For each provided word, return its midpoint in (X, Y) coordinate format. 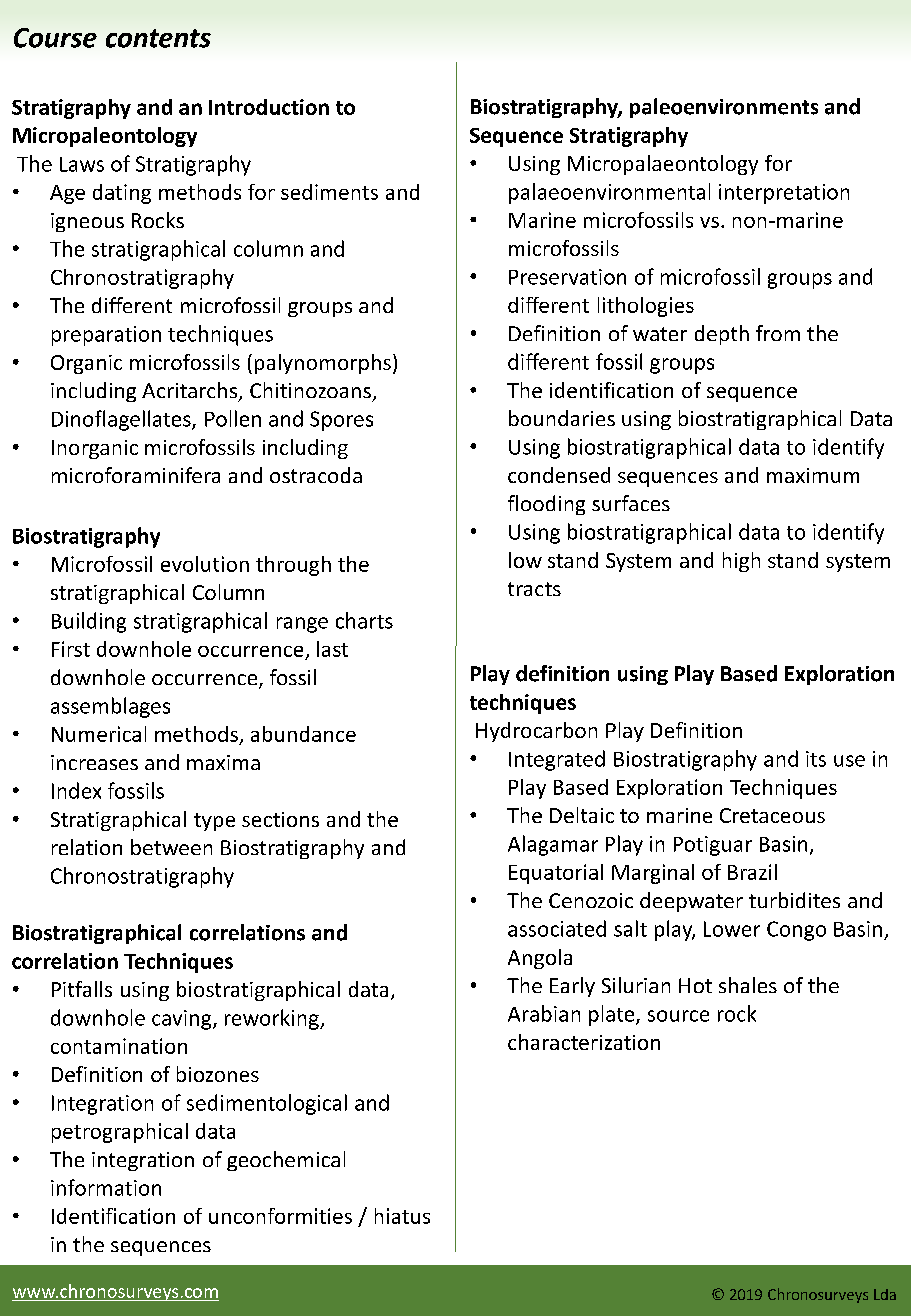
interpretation (784, 194)
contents (158, 38)
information (106, 1187)
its (816, 759)
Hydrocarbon (536, 732)
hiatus (402, 1216)
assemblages (110, 707)
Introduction (269, 107)
